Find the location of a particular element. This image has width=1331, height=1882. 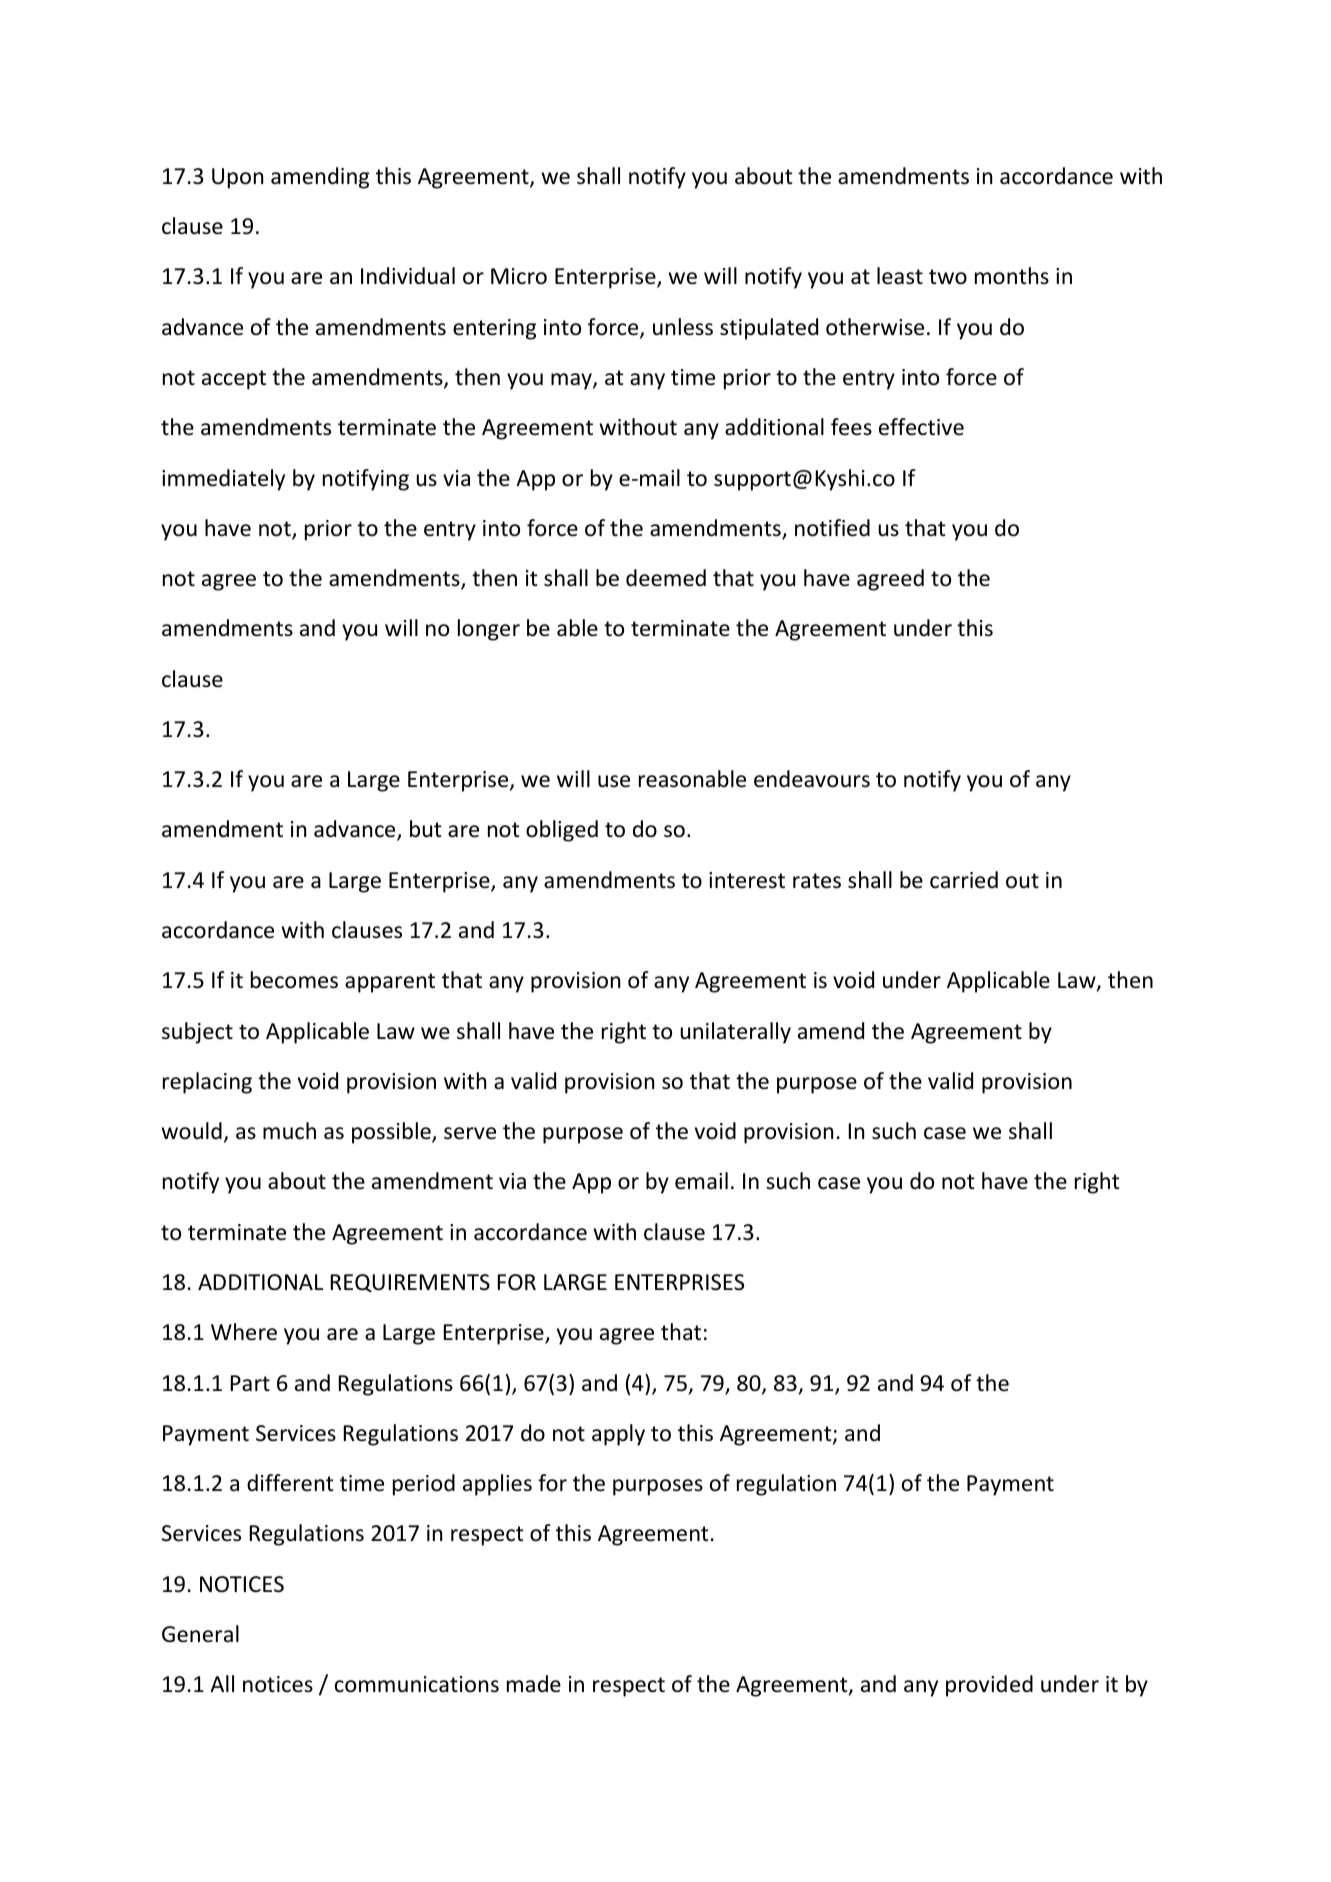

General is located at coordinates (200, 1634).
